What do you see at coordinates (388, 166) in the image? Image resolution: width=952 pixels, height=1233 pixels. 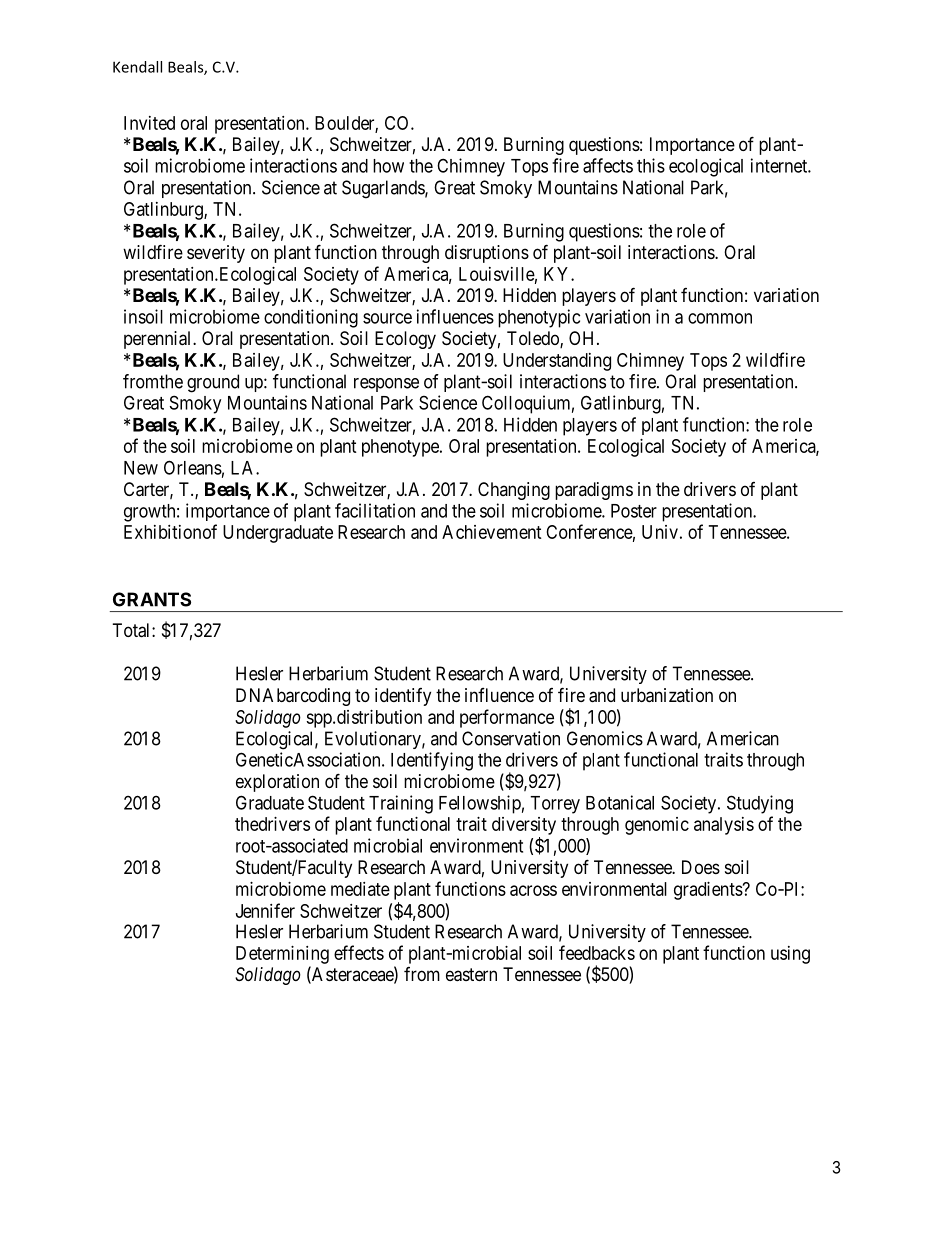 I see `how` at bounding box center [388, 166].
